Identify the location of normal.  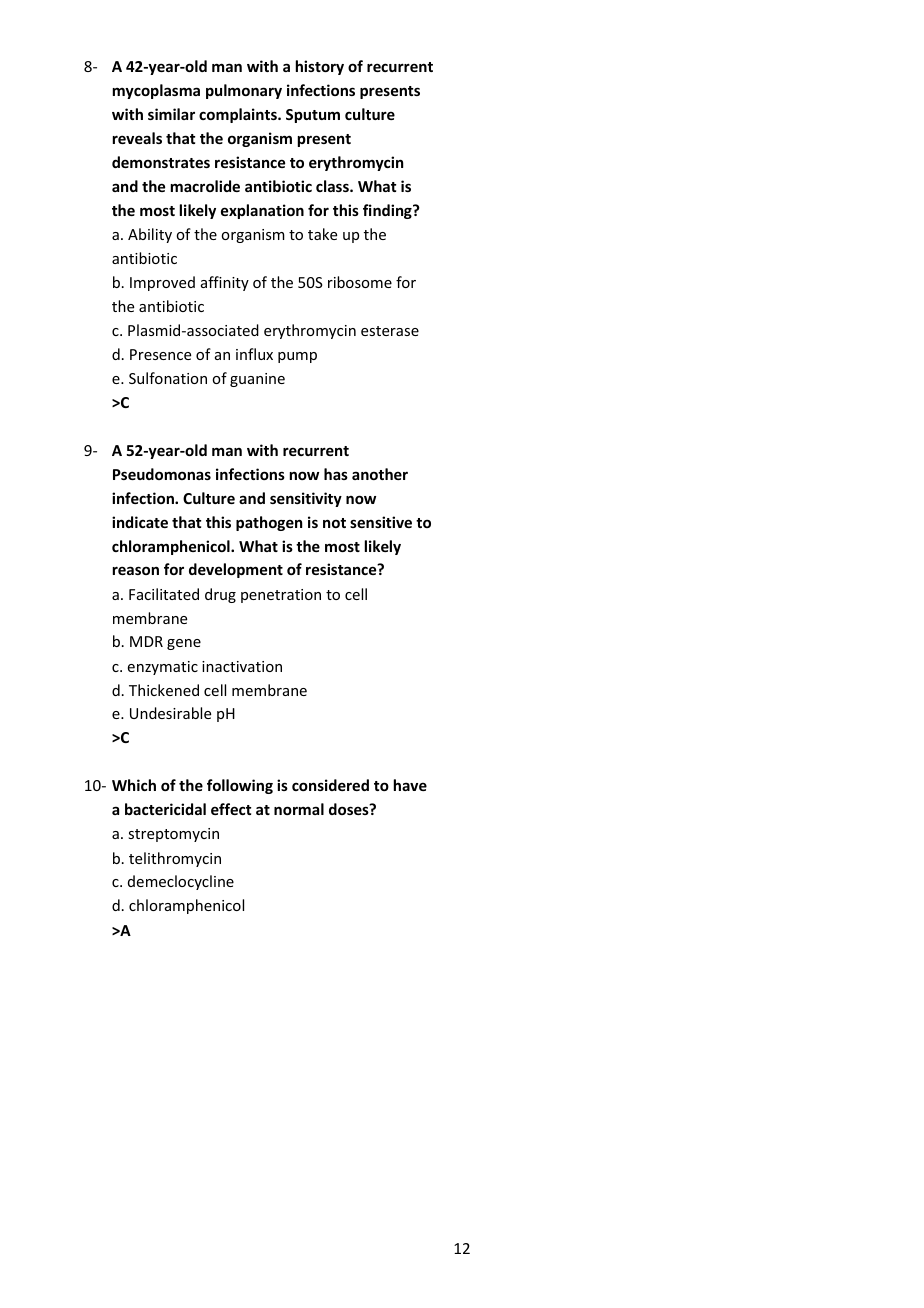
(299, 809).
